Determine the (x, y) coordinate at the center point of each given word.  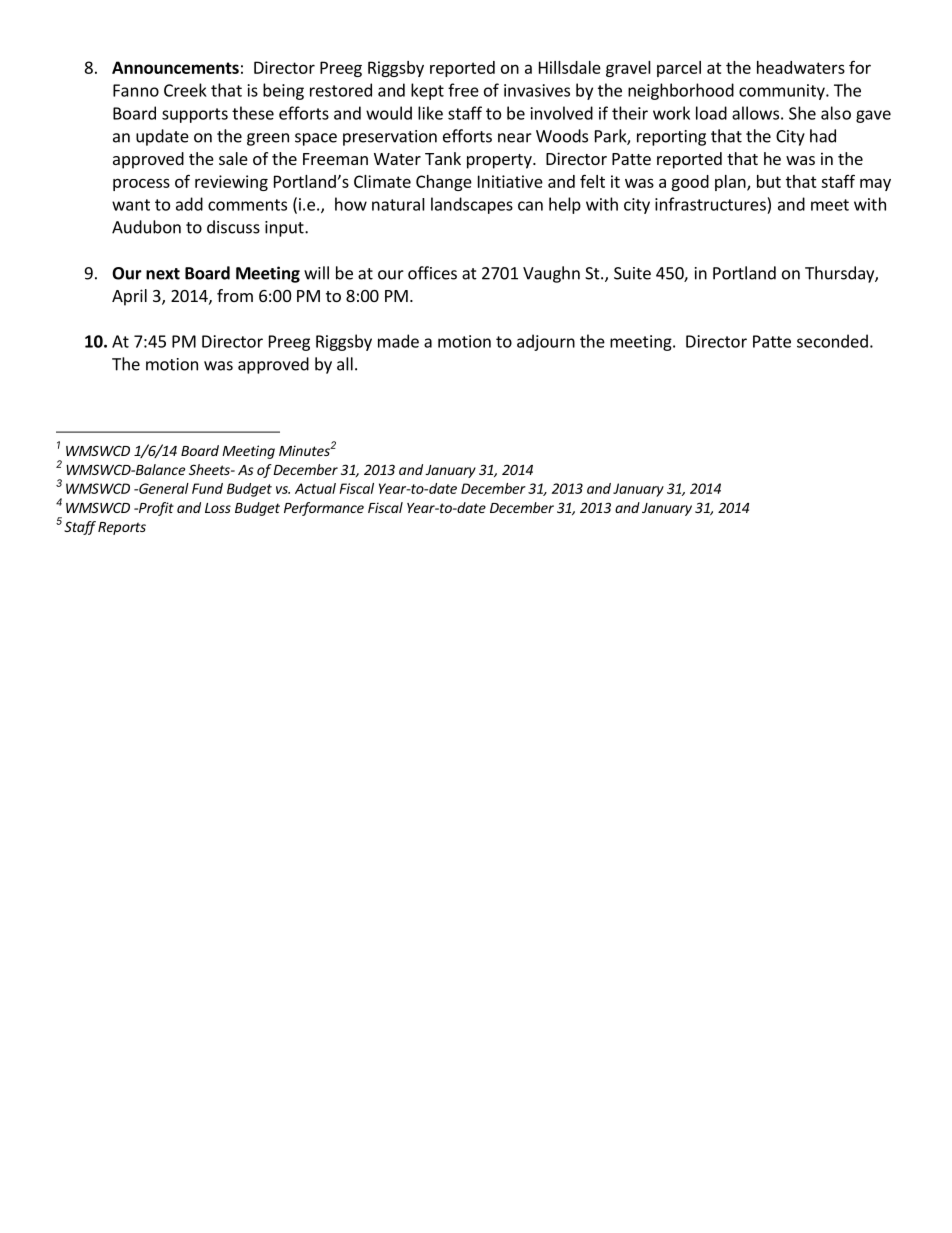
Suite (632, 273)
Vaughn (551, 274)
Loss (218, 508)
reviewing (231, 183)
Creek (185, 90)
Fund (207, 488)
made (398, 341)
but (769, 181)
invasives (537, 90)
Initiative (510, 181)
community (783, 92)
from (235, 295)
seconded (832, 341)
